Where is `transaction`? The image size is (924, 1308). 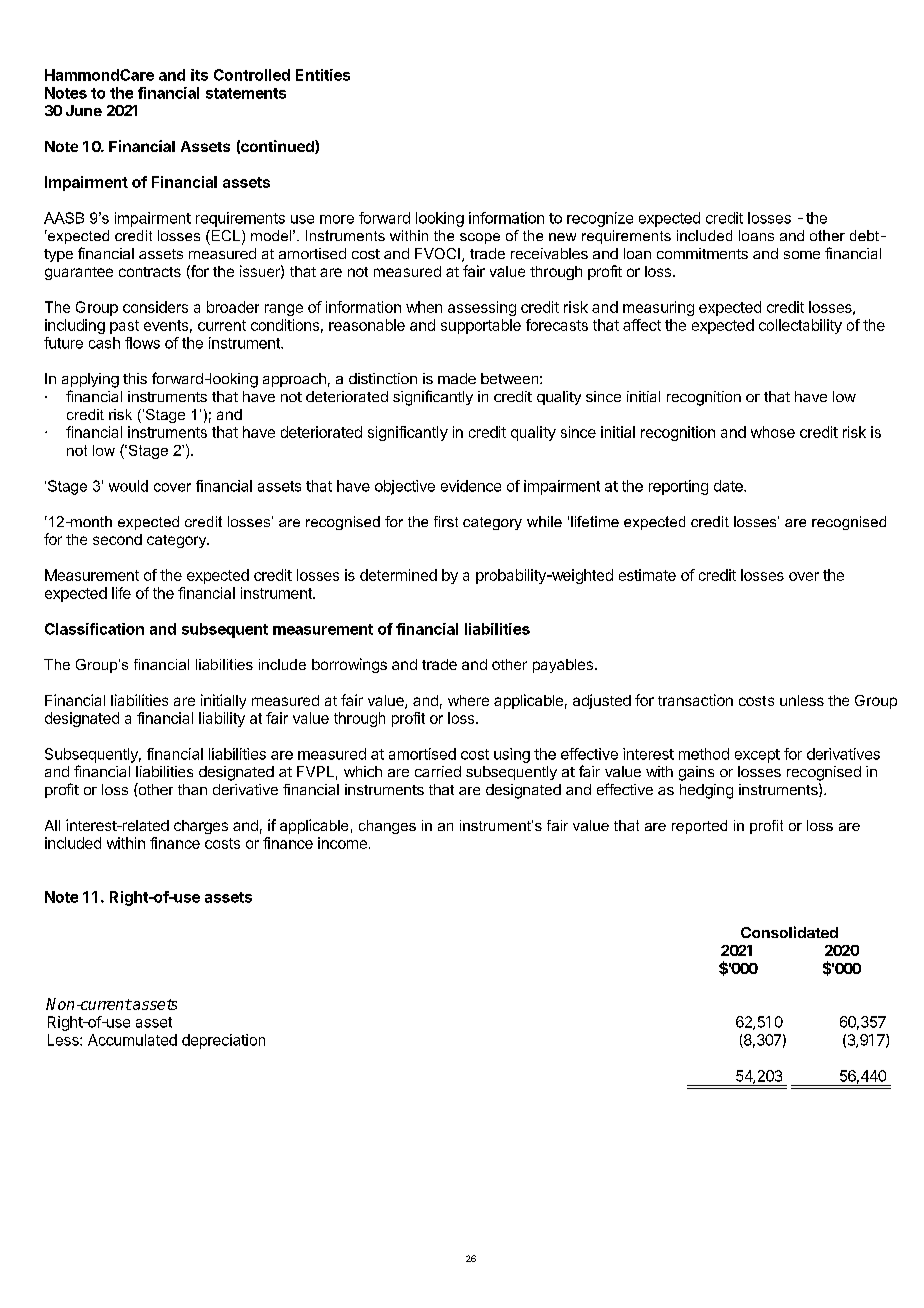
transaction is located at coordinates (695, 700).
